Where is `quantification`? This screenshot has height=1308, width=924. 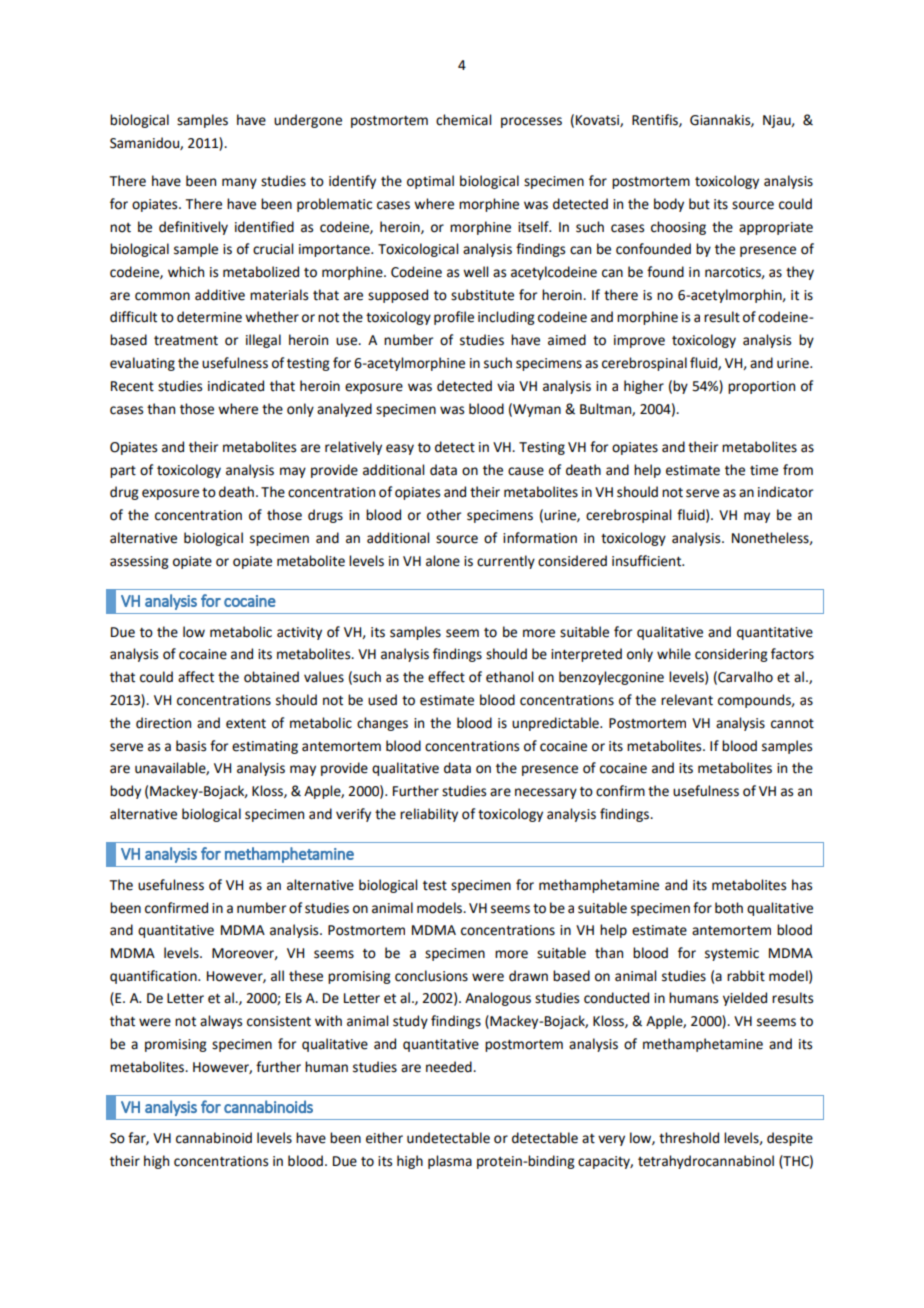
quantification is located at coordinates (154, 977).
